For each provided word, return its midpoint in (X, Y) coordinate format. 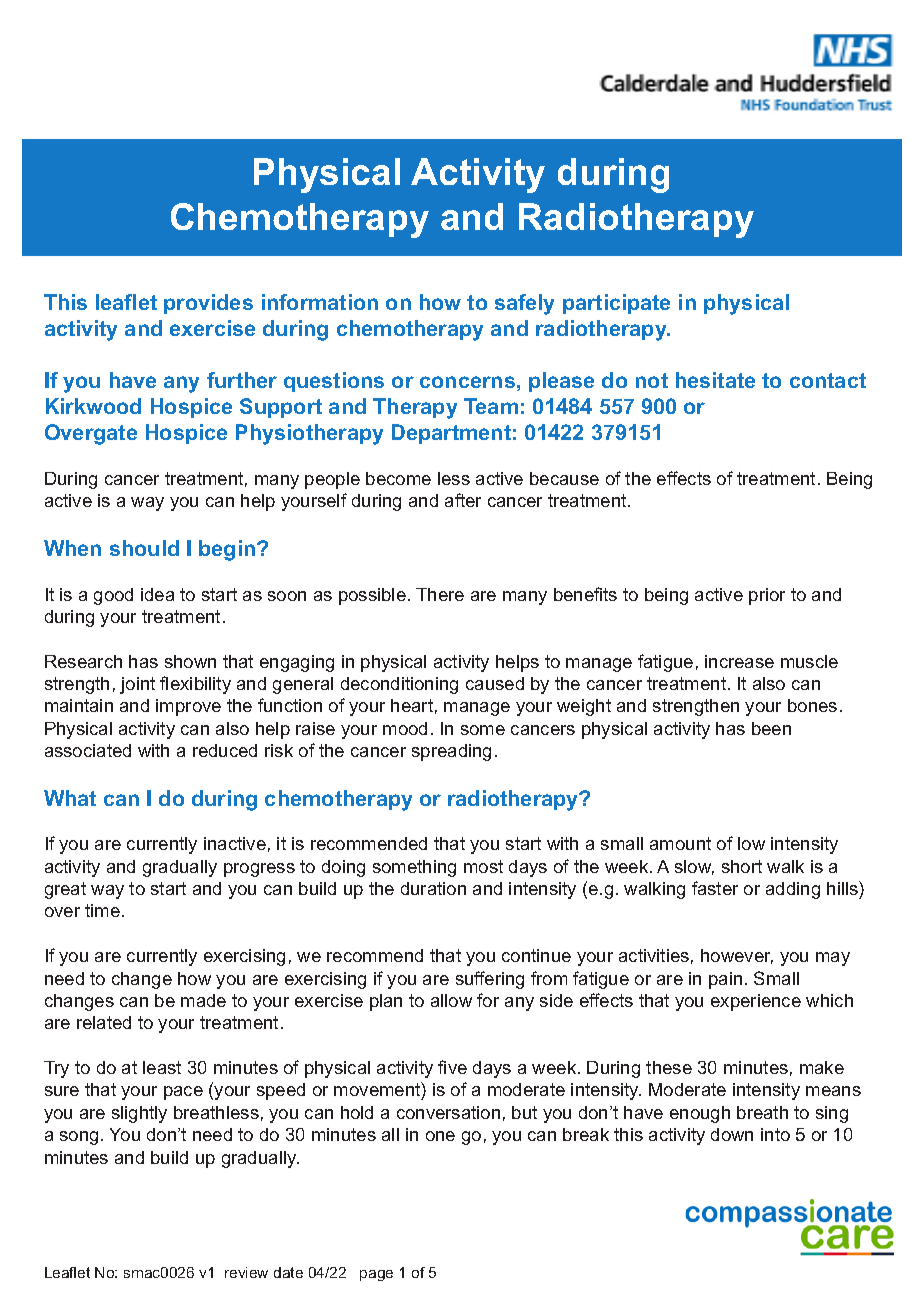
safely (524, 304)
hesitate (715, 380)
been (771, 728)
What (70, 798)
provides (208, 304)
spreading (451, 752)
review (246, 1272)
